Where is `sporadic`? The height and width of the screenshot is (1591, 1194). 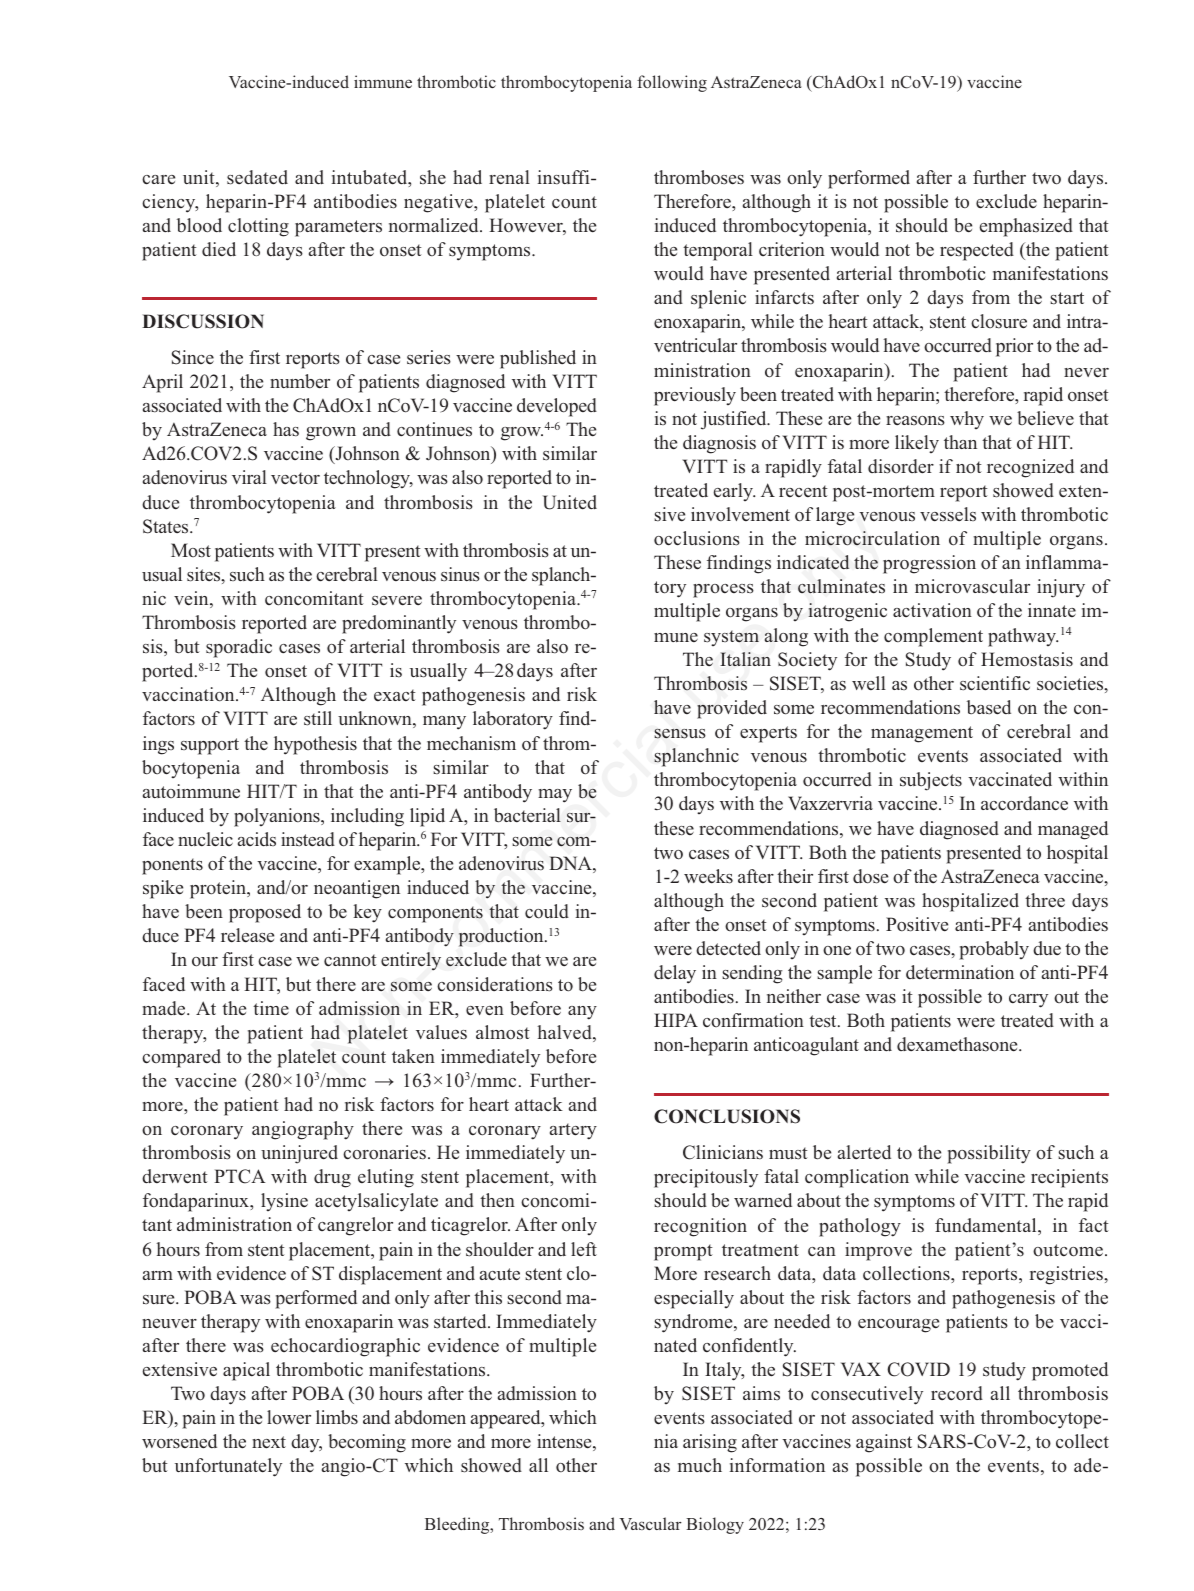
sporadic is located at coordinates (239, 648).
